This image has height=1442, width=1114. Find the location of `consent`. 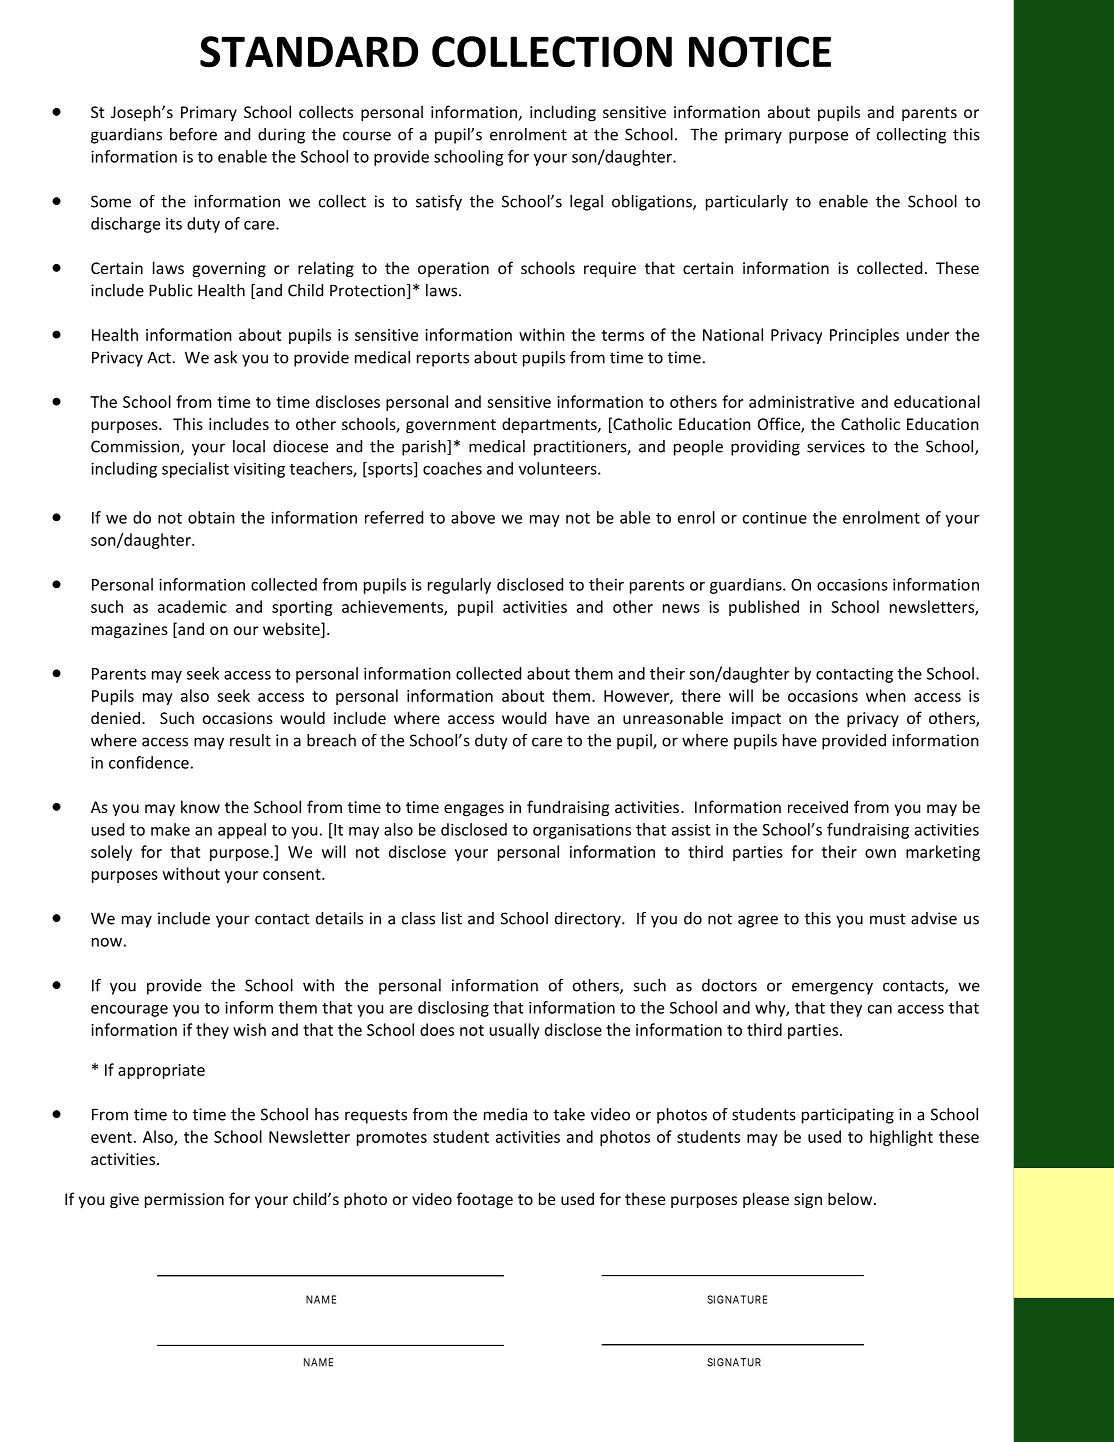

consent is located at coordinates (293, 874).
